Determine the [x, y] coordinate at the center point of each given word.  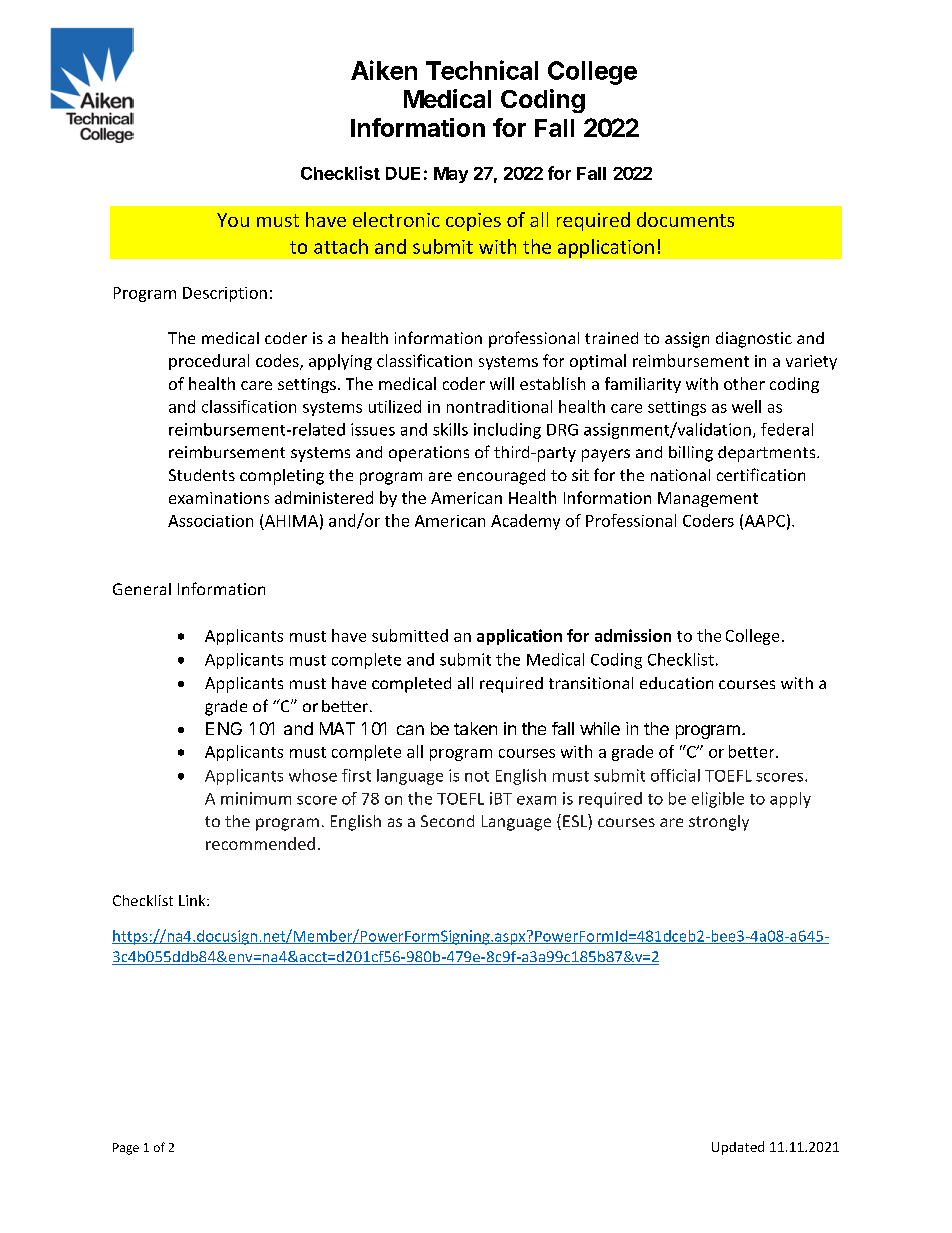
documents [685, 219]
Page [126, 1149]
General [142, 589]
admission [633, 635]
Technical [482, 70]
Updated [738, 1148]
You [233, 220]
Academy [525, 522]
